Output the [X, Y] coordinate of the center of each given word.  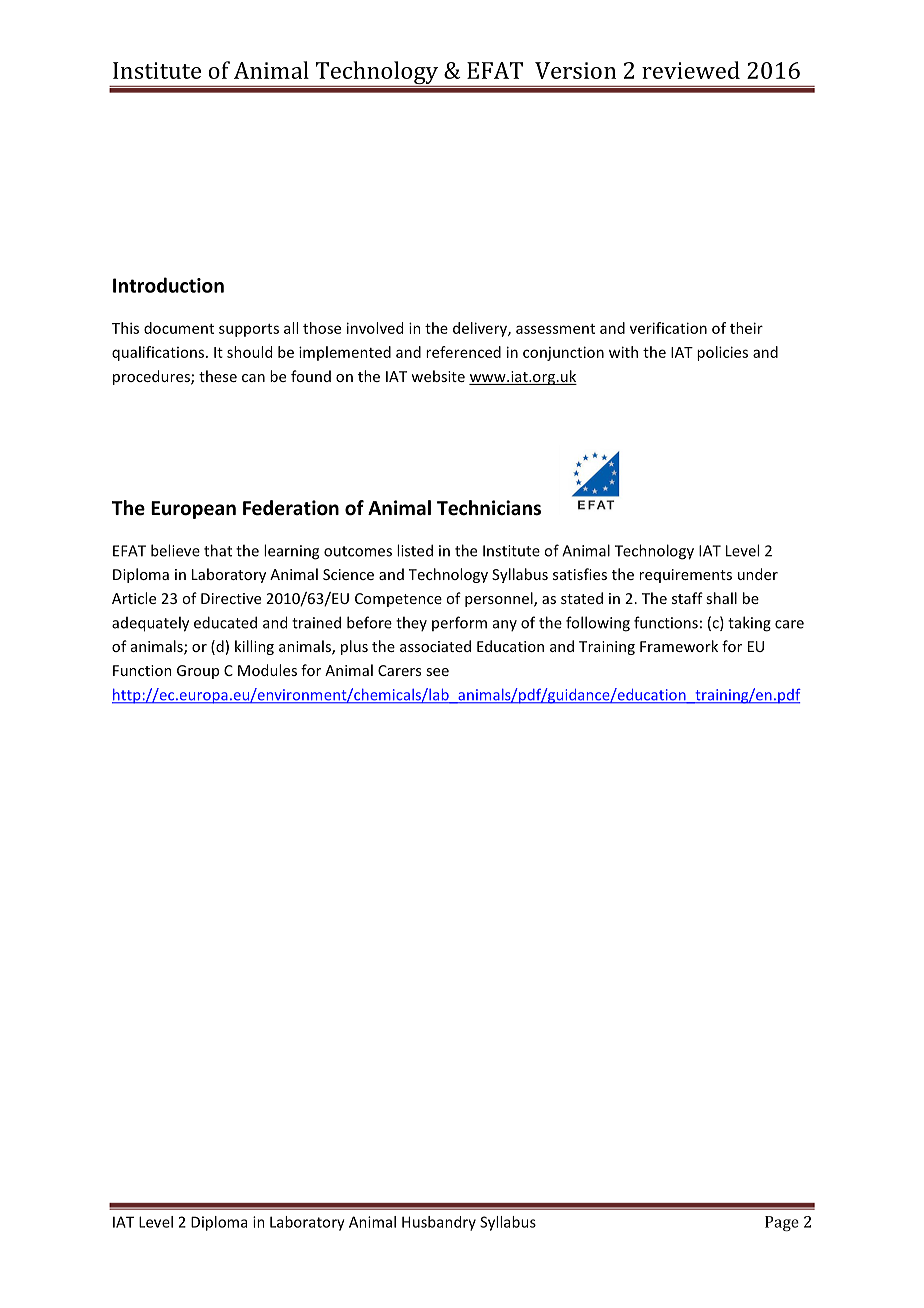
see [437, 672]
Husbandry [439, 1223]
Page [782, 1223]
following [598, 624]
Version [575, 70]
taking [749, 624]
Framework [679, 646]
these [218, 376]
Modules [267, 670]
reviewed [691, 70]
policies [722, 353]
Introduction [168, 285]
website [438, 376]
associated [435, 646]
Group [198, 672]
